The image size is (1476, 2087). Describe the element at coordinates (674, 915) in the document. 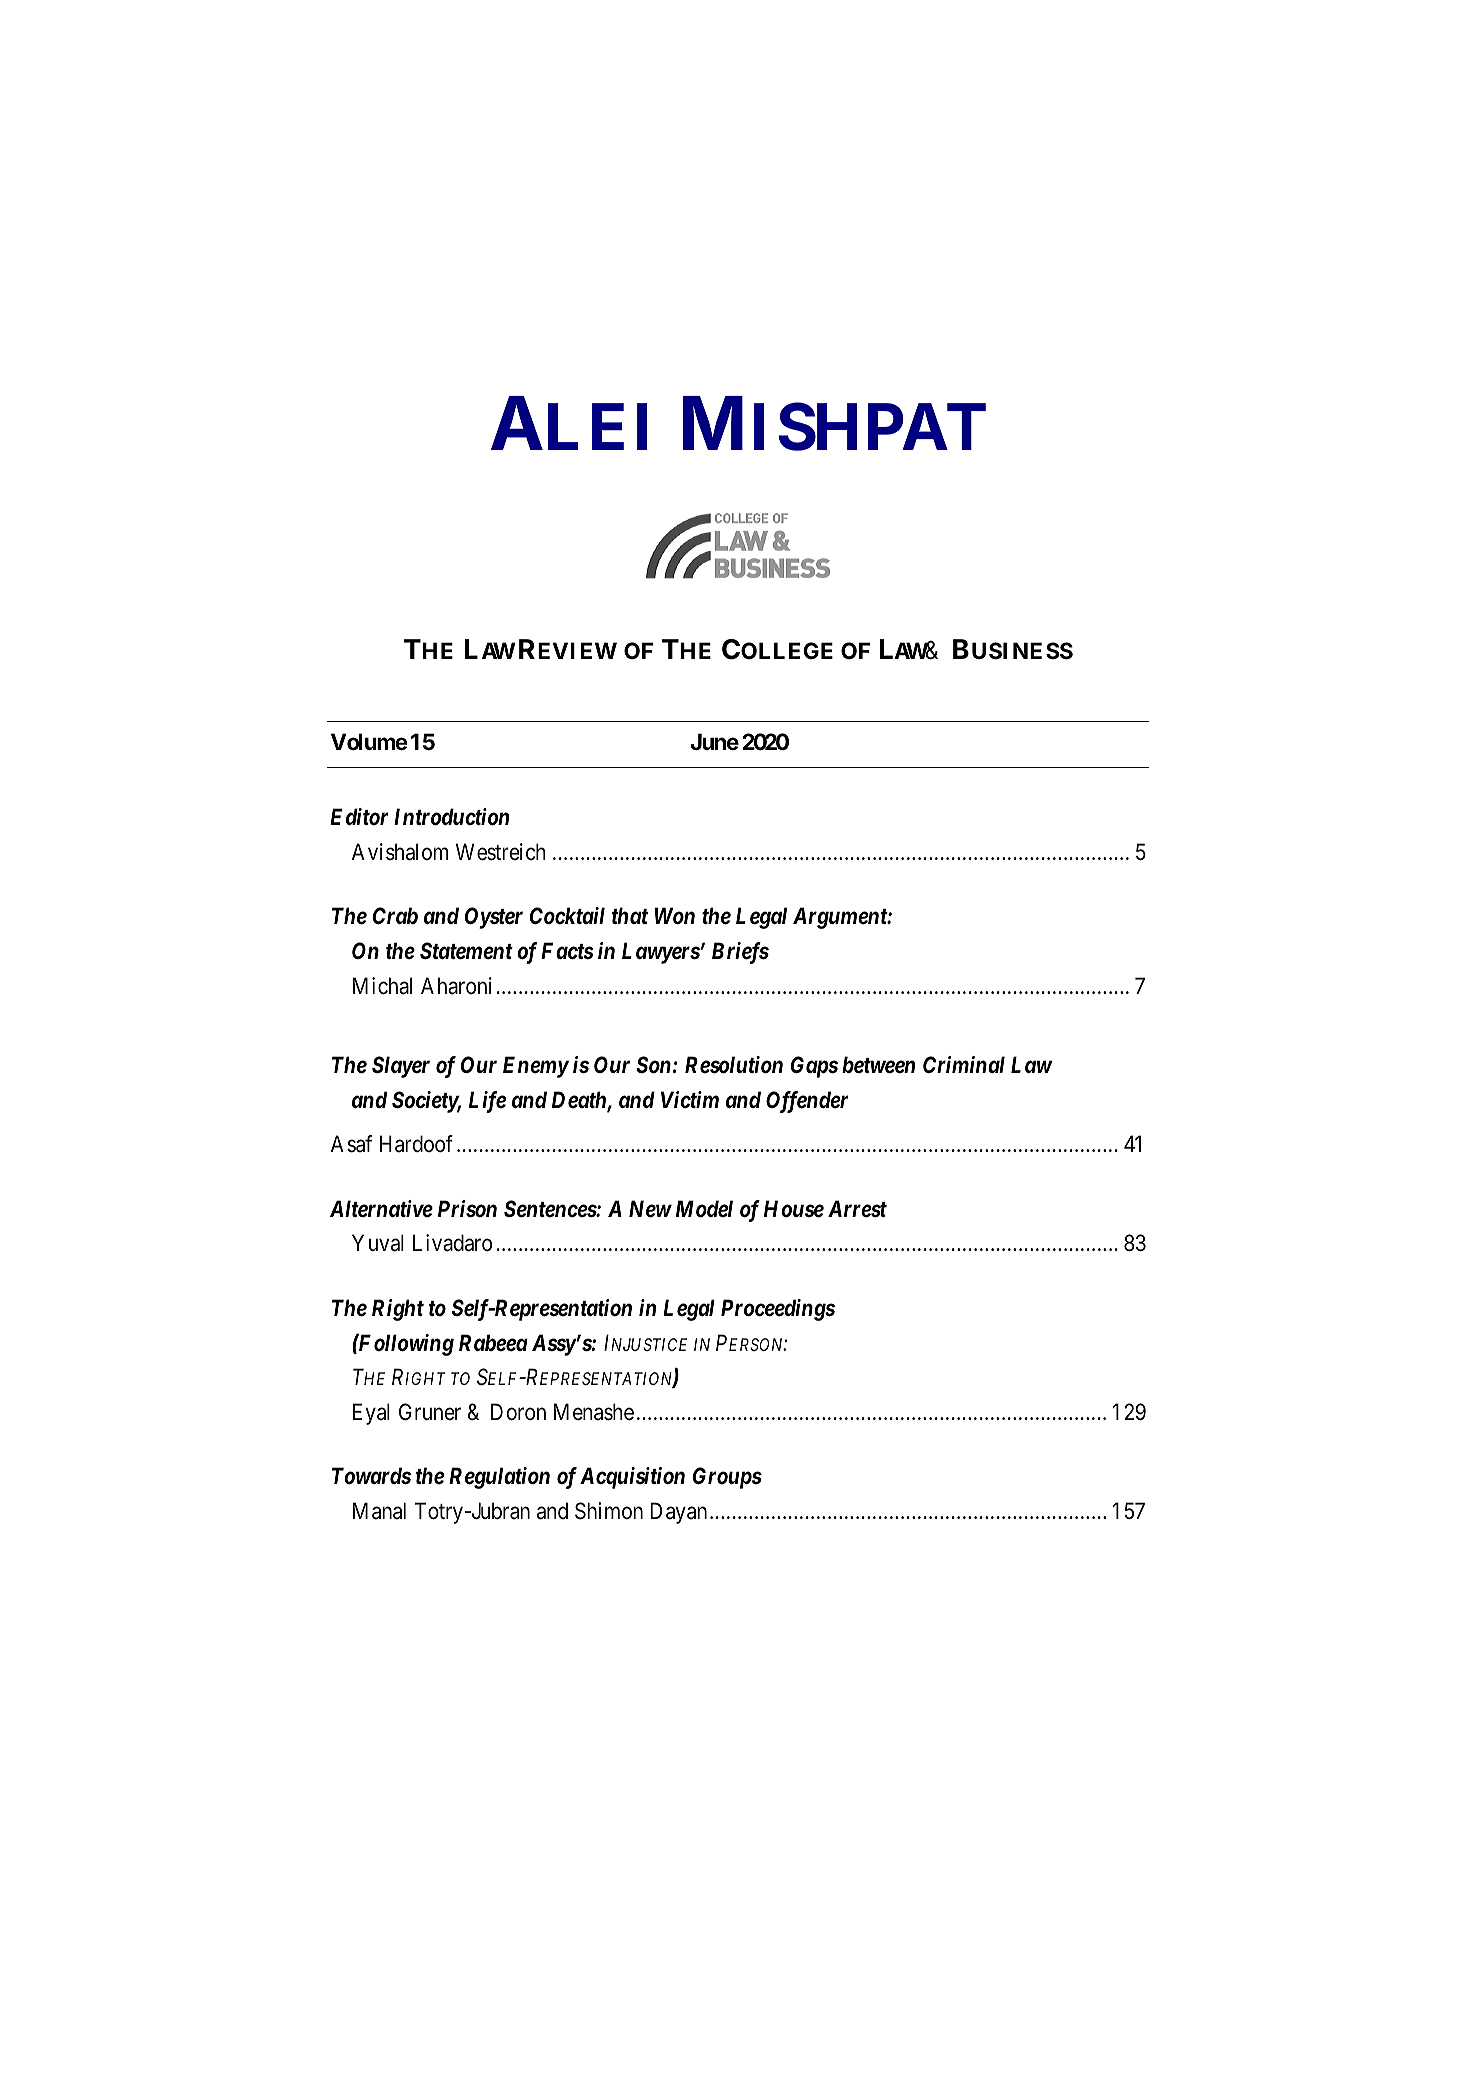

I see `Won` at that location.
